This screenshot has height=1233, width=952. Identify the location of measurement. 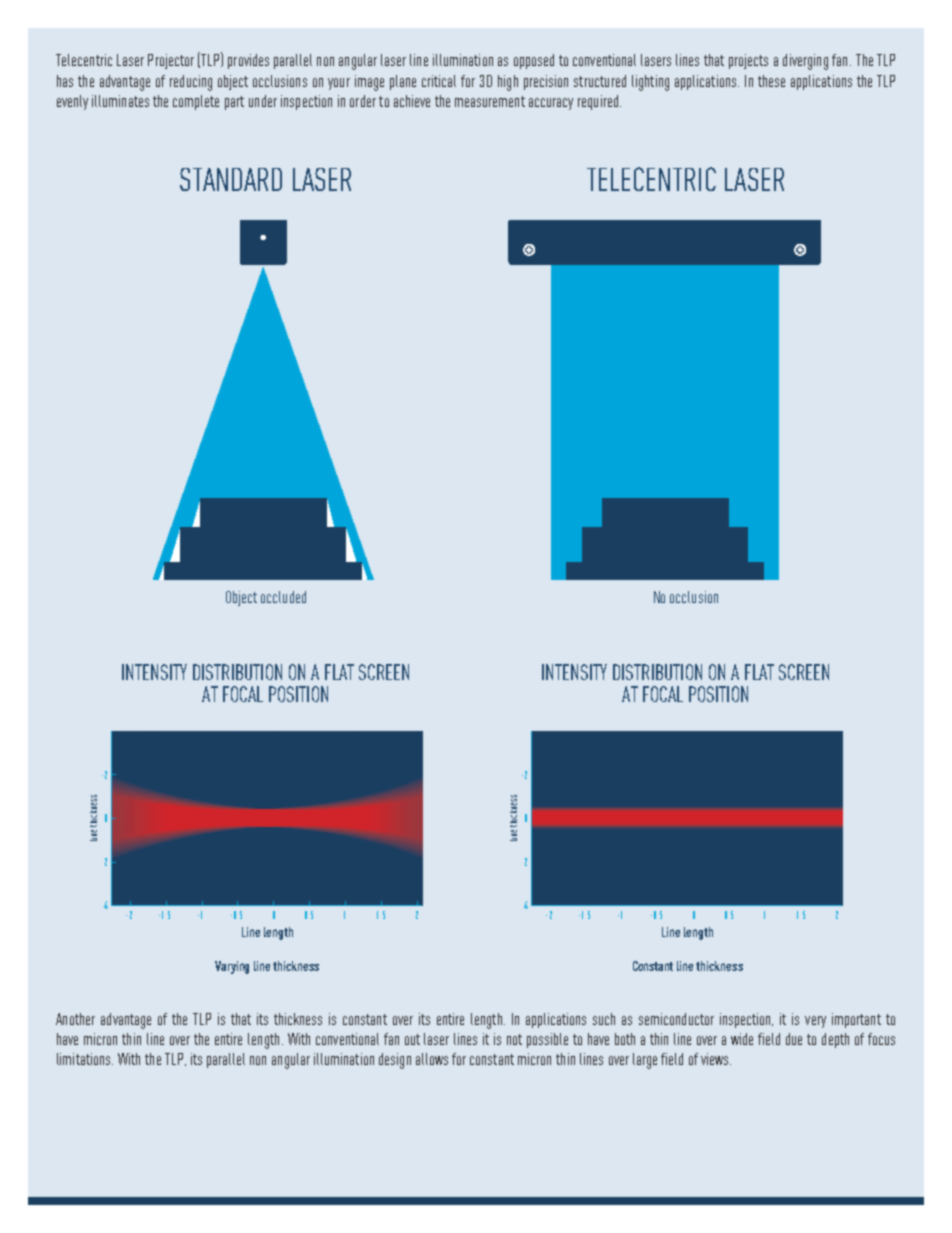
(490, 101).
